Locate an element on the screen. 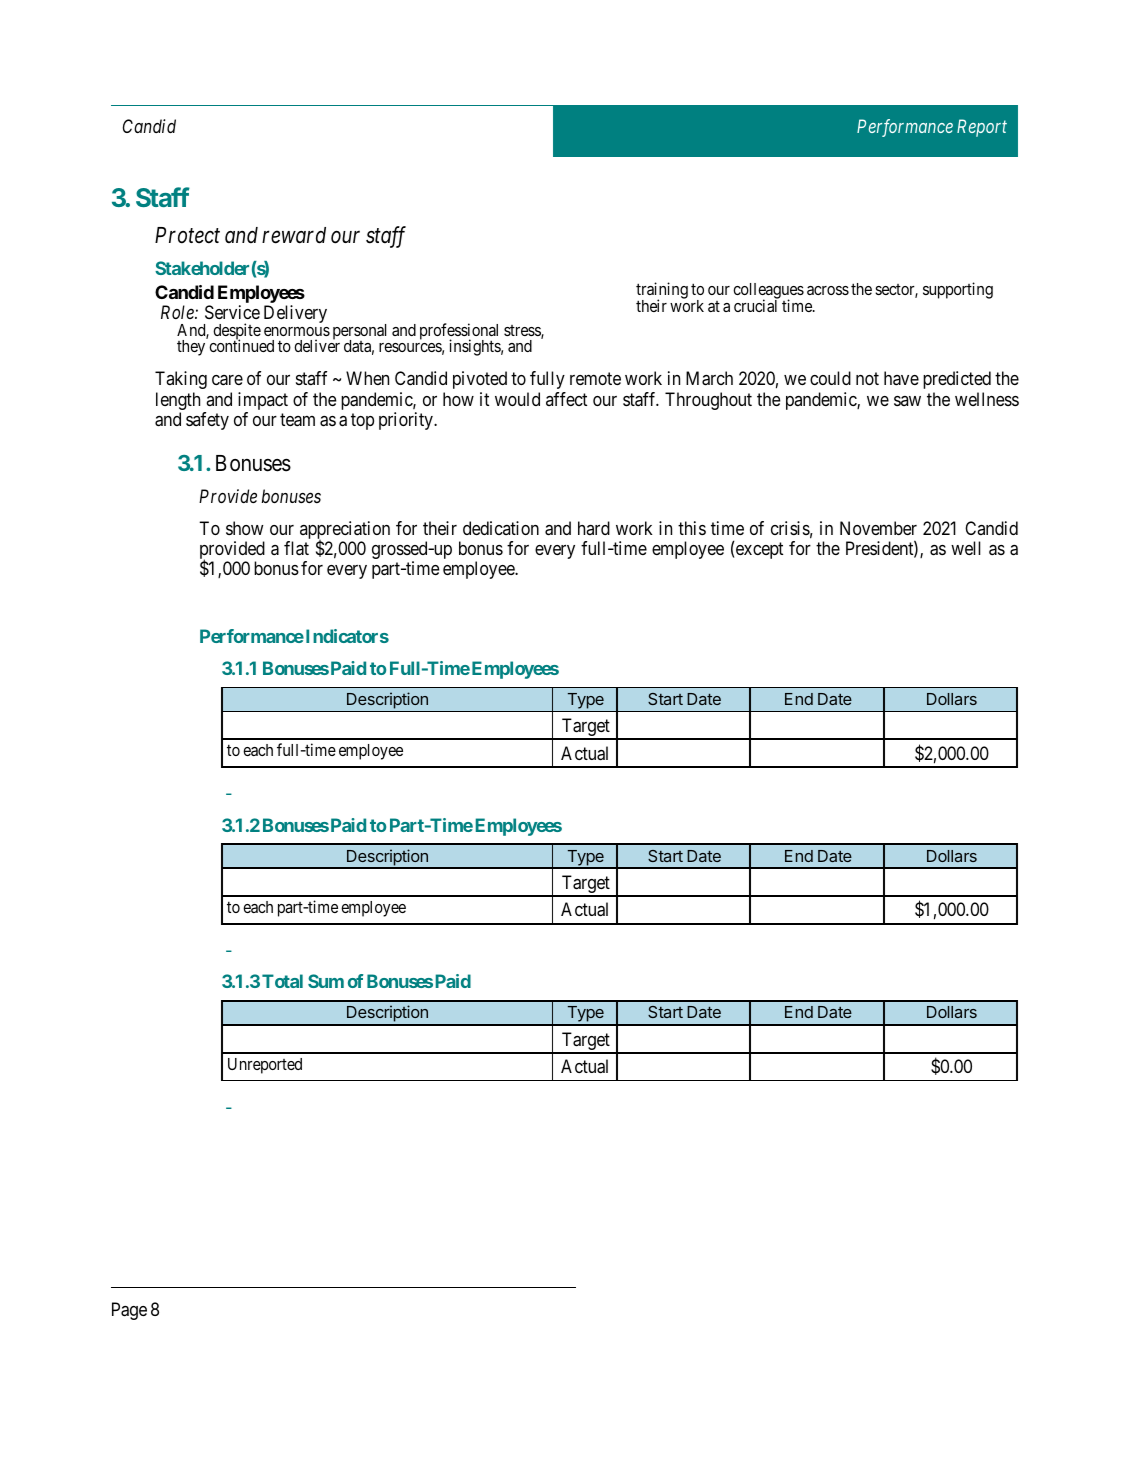 This screenshot has height=1461, width=1129. training is located at coordinates (662, 292).
